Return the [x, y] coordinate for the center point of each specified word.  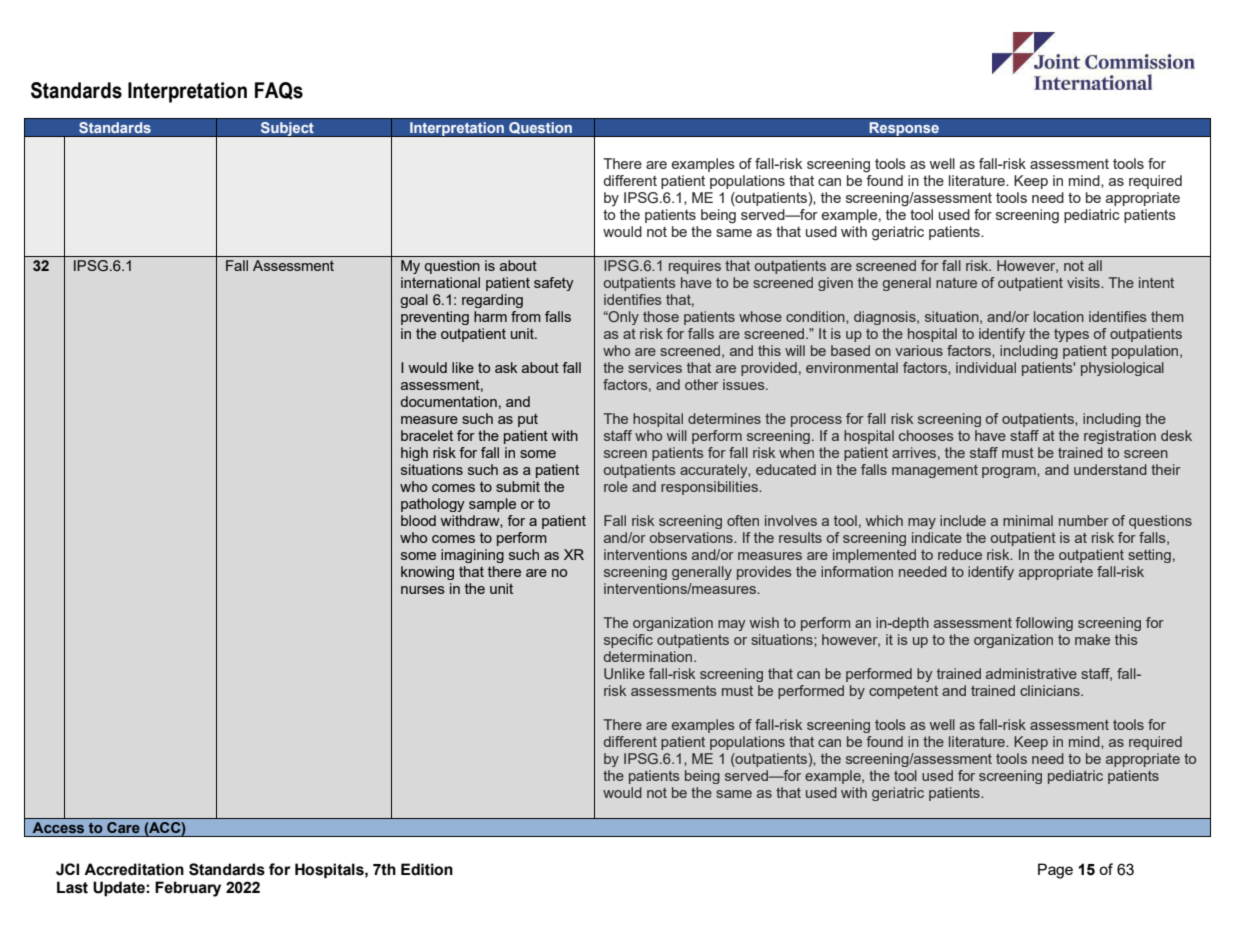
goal [414, 301]
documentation [448, 401]
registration [1120, 437]
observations [692, 537]
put [528, 420]
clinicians [1051, 690]
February [188, 889]
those [661, 316]
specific [628, 641]
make [1092, 639]
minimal [1028, 520]
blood [418, 520]
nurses [423, 590]
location [1059, 316]
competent [903, 692]
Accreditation [134, 869]
